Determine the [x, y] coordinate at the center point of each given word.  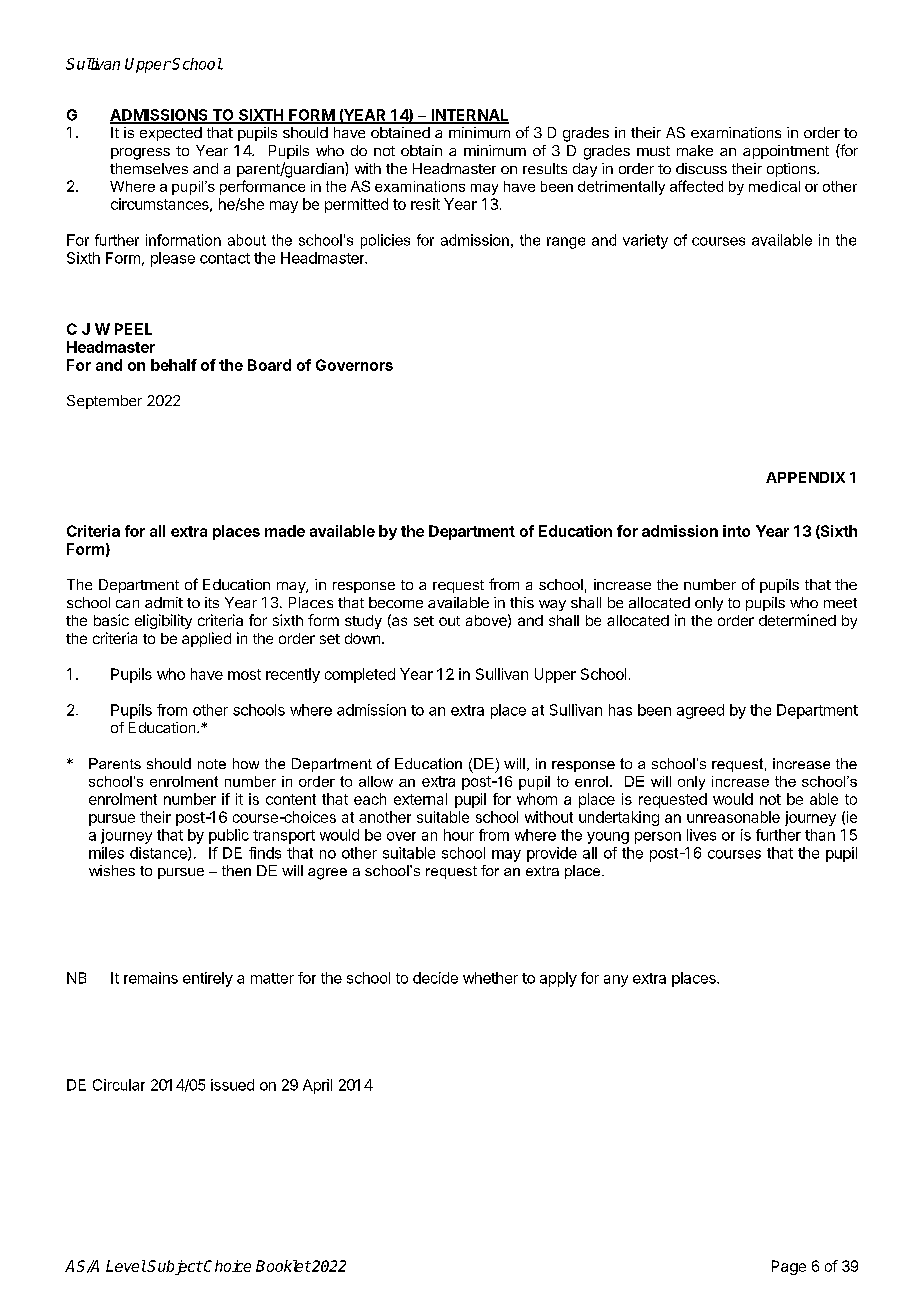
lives [701, 835]
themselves [149, 168]
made [285, 531]
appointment [786, 152]
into [736, 531]
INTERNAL [469, 116]
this [522, 602]
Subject [175, 1267]
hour [459, 835]
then [236, 870]
